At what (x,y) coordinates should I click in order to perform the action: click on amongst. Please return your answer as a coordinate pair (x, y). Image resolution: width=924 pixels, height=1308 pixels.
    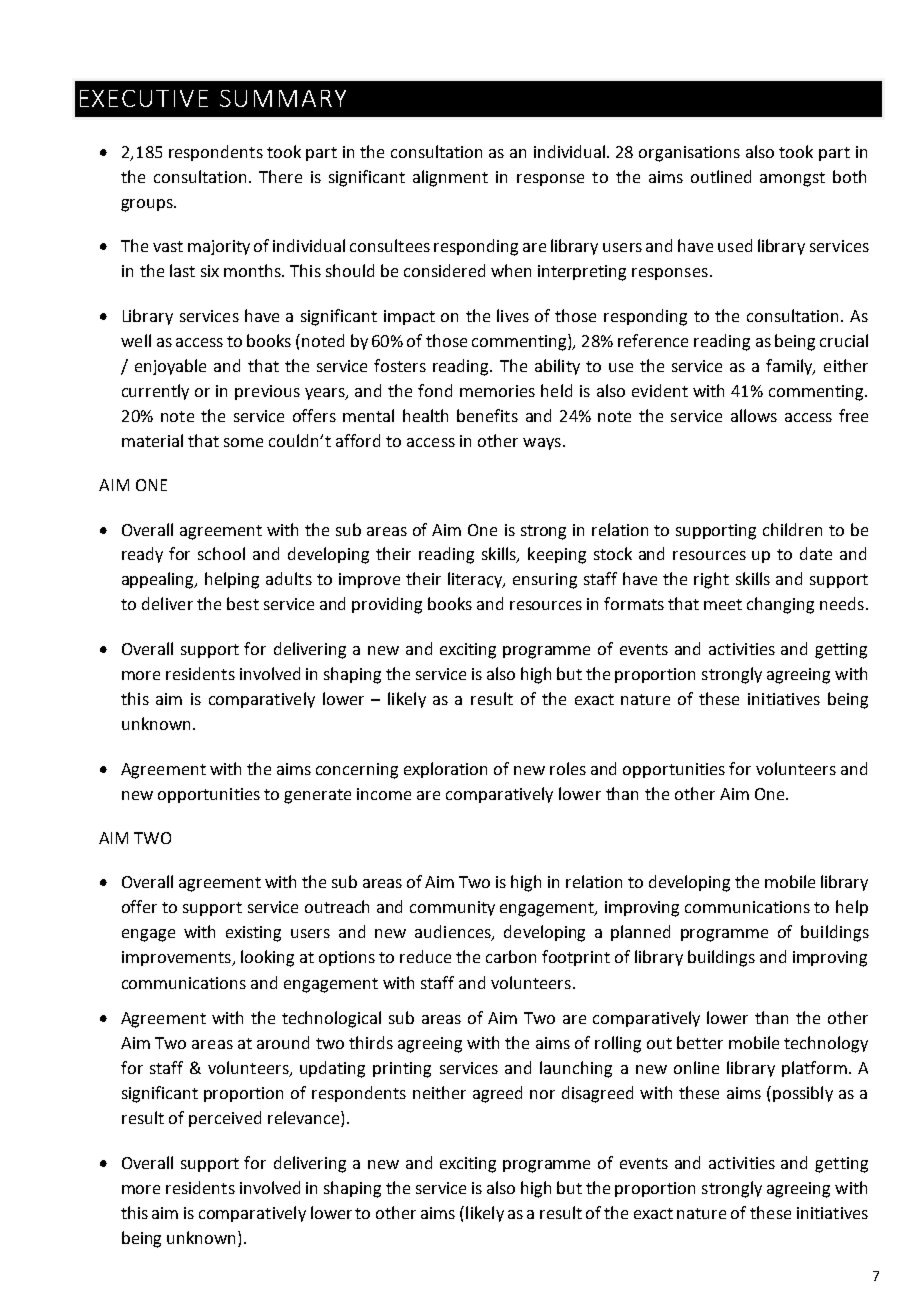
    Looking at the image, I should click on (792, 179).
